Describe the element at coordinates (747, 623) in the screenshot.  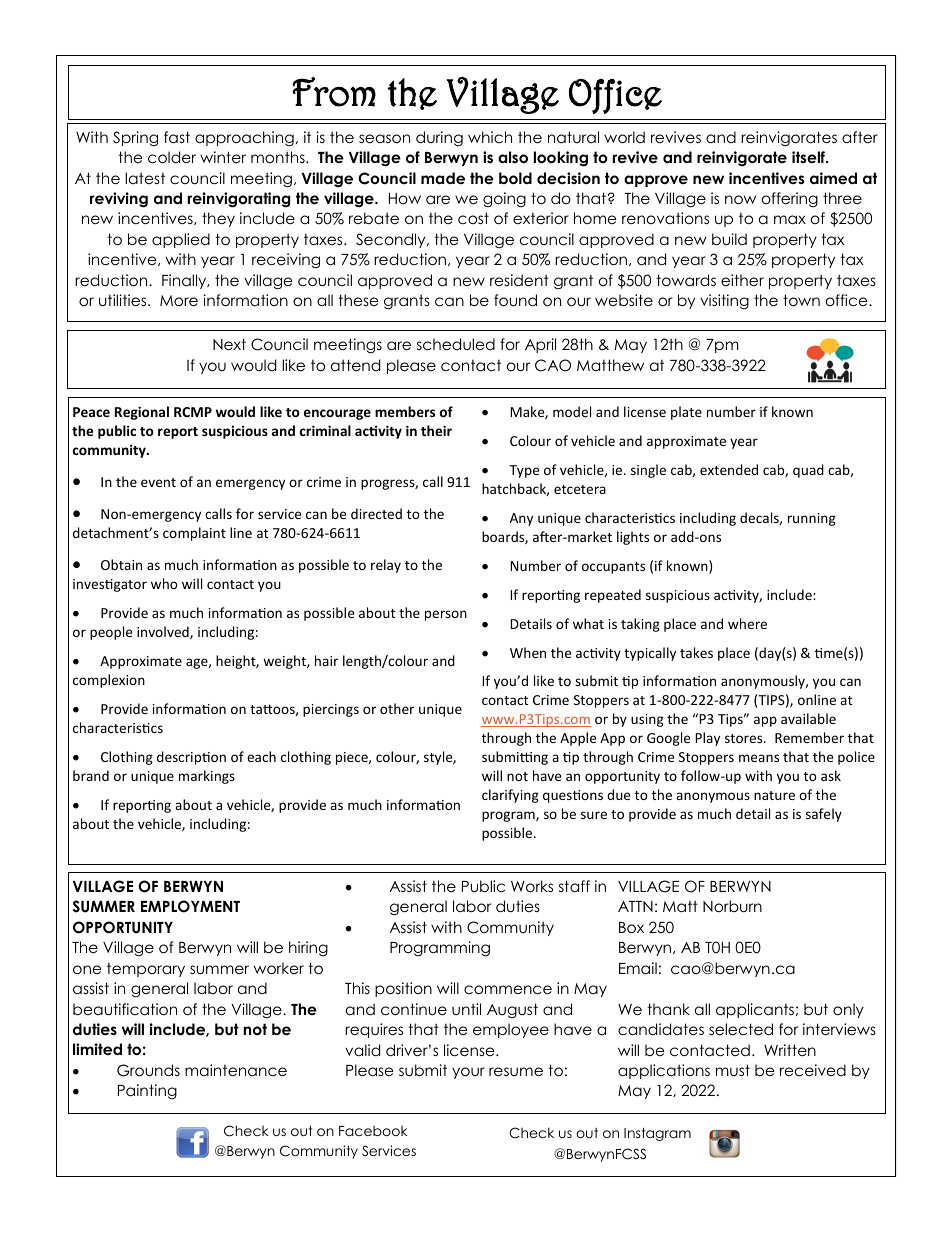
I see `where` at that location.
